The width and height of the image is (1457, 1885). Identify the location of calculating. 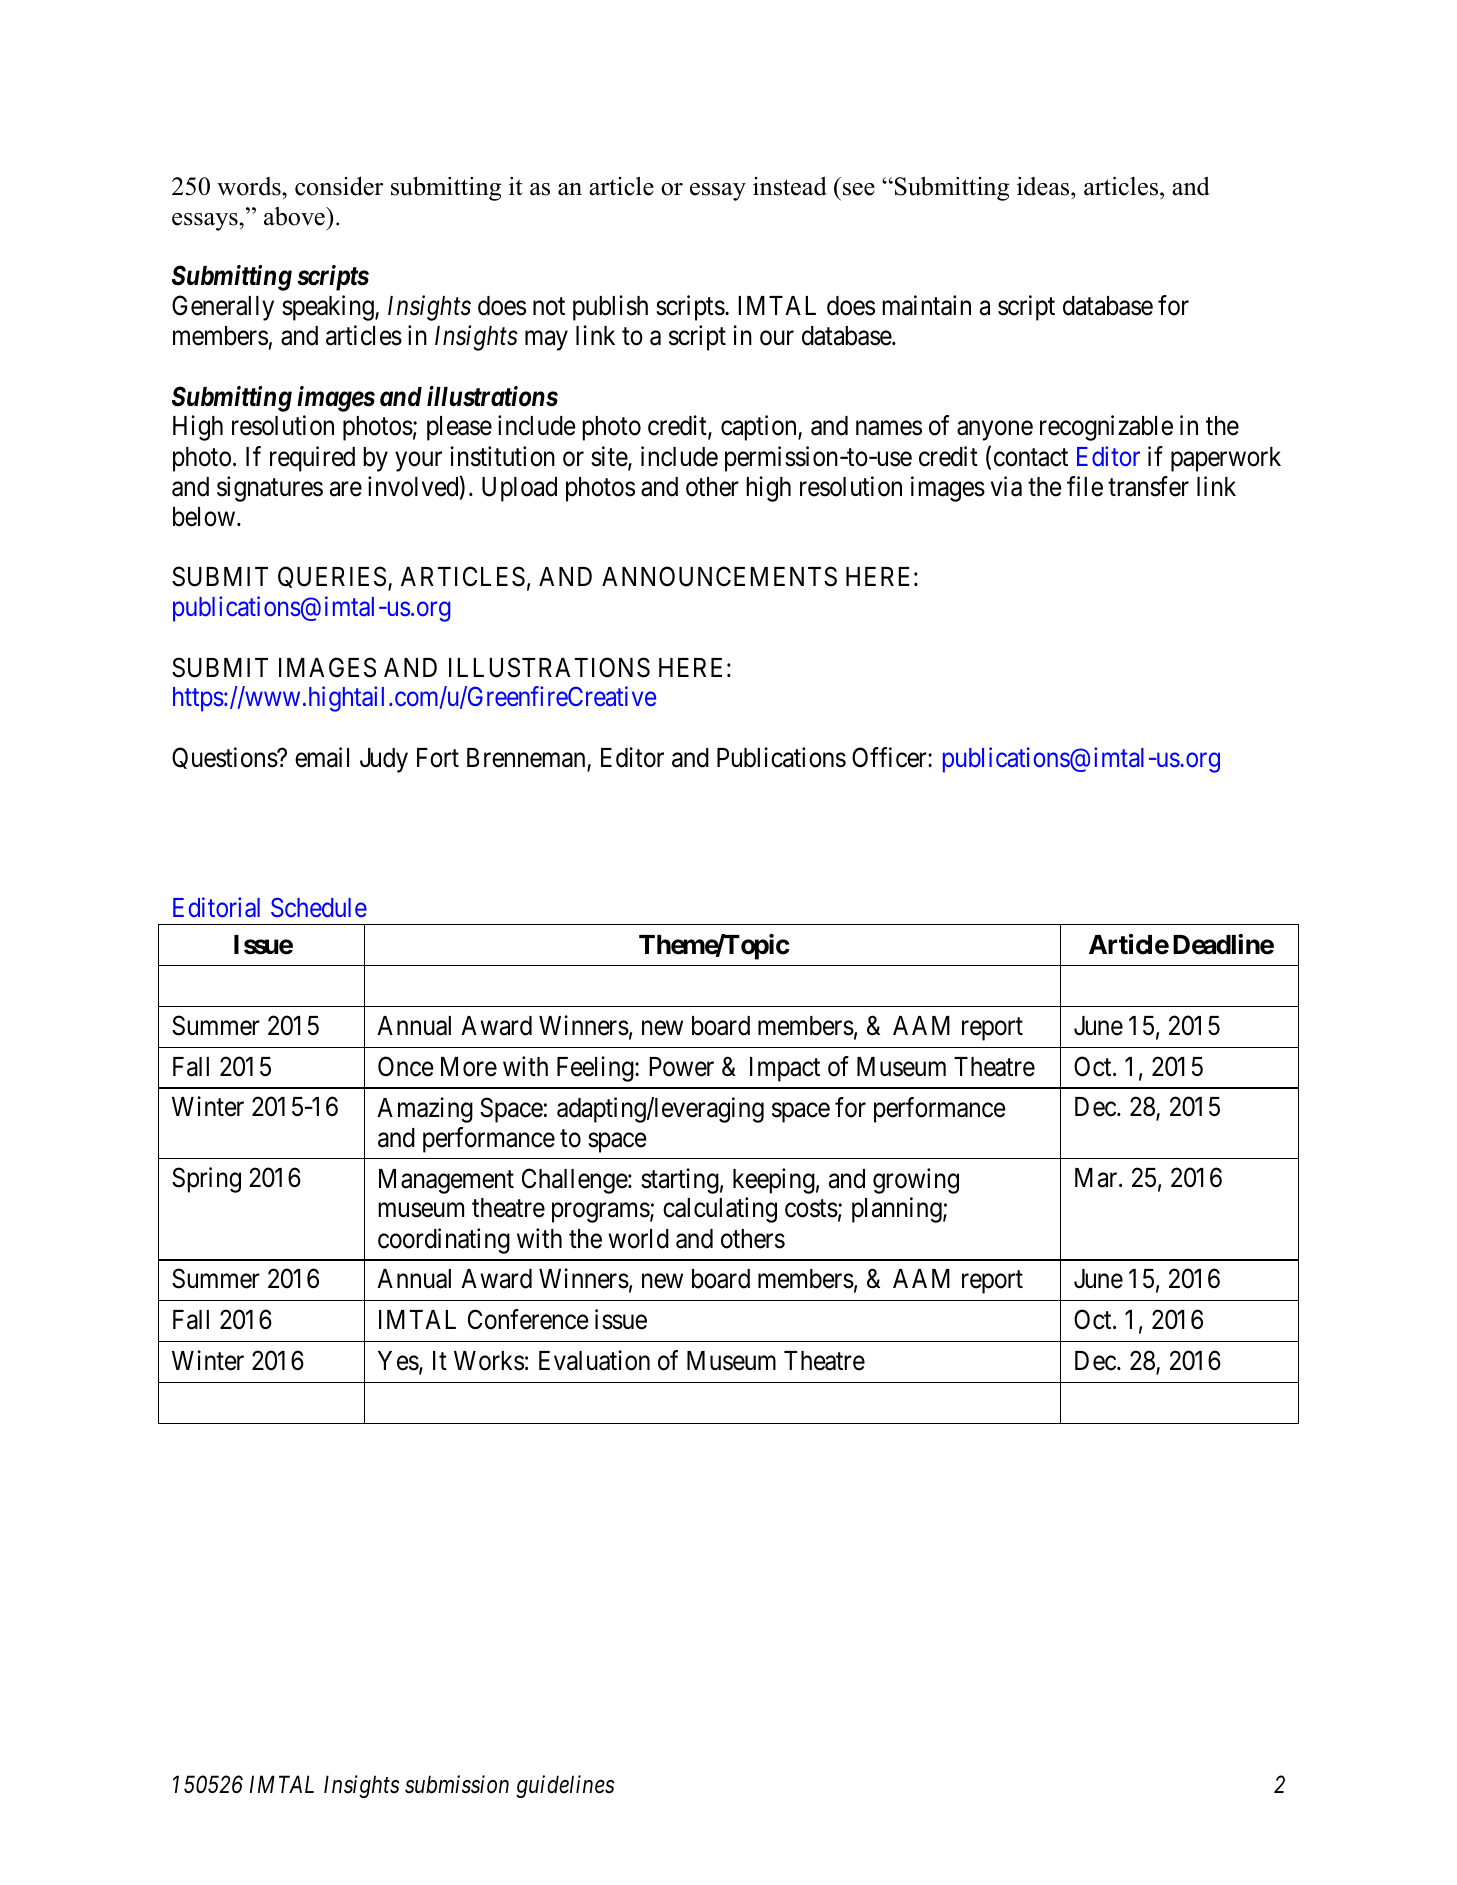
(720, 1210).
